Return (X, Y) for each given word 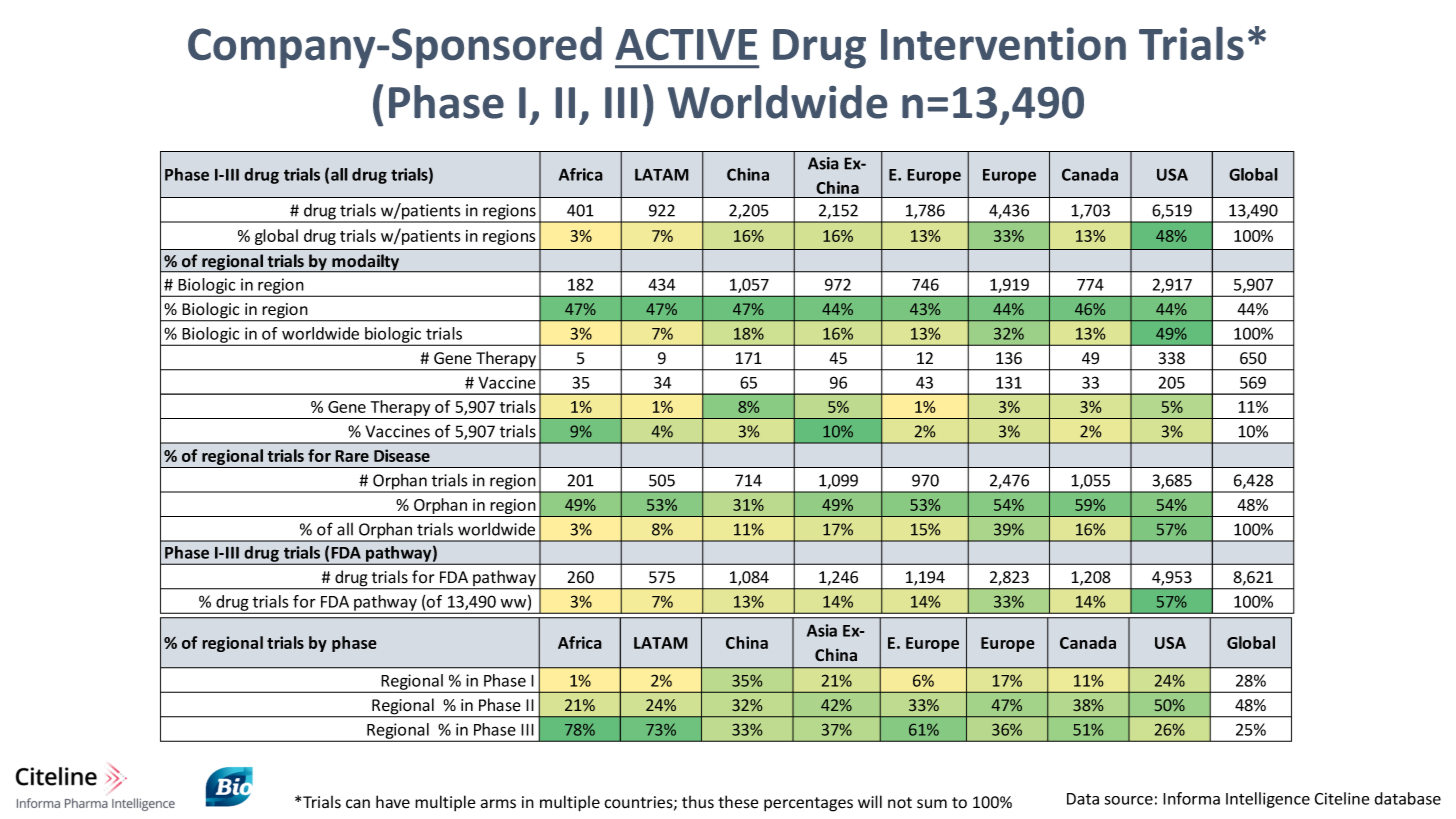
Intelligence (1268, 800)
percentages (808, 804)
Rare (352, 456)
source (1128, 800)
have (393, 802)
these (738, 802)
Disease (402, 455)
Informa (1191, 798)
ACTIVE (686, 44)
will (870, 801)
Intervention (1003, 43)
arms (498, 804)
